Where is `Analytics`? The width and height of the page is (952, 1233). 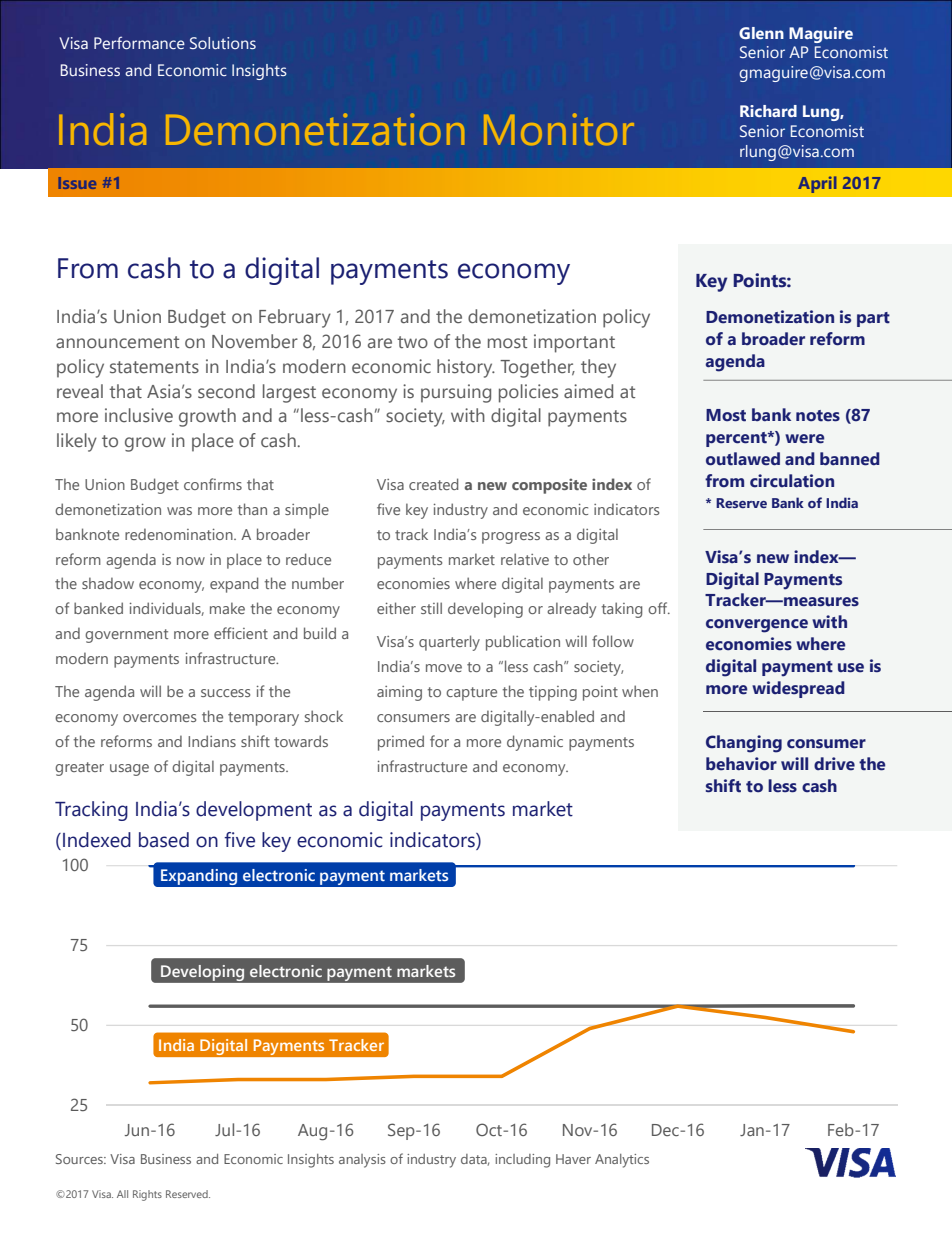
Analytics is located at coordinates (622, 1161).
